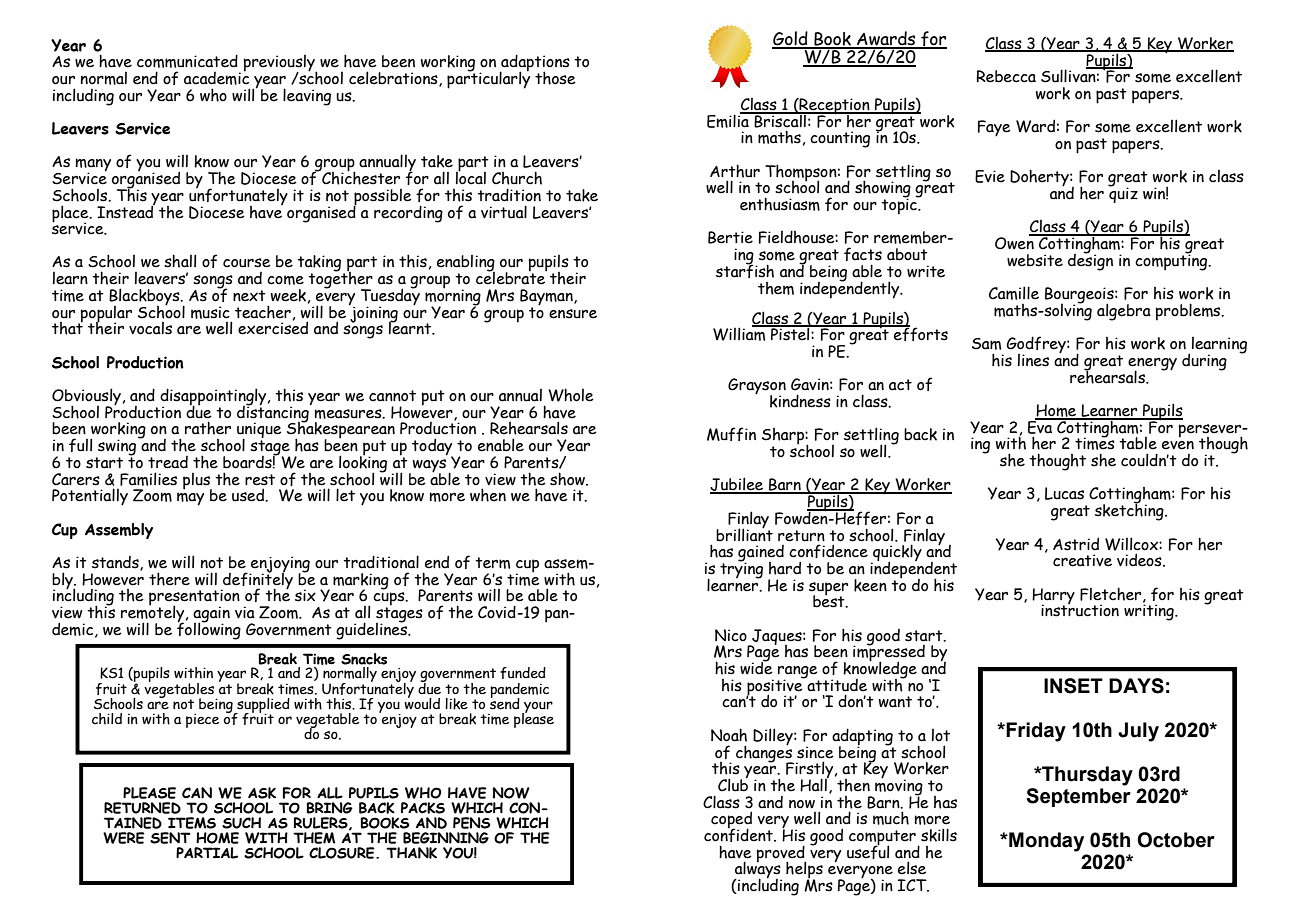  Describe the element at coordinates (124, 838) in the screenshot. I see `WERE` at that location.
